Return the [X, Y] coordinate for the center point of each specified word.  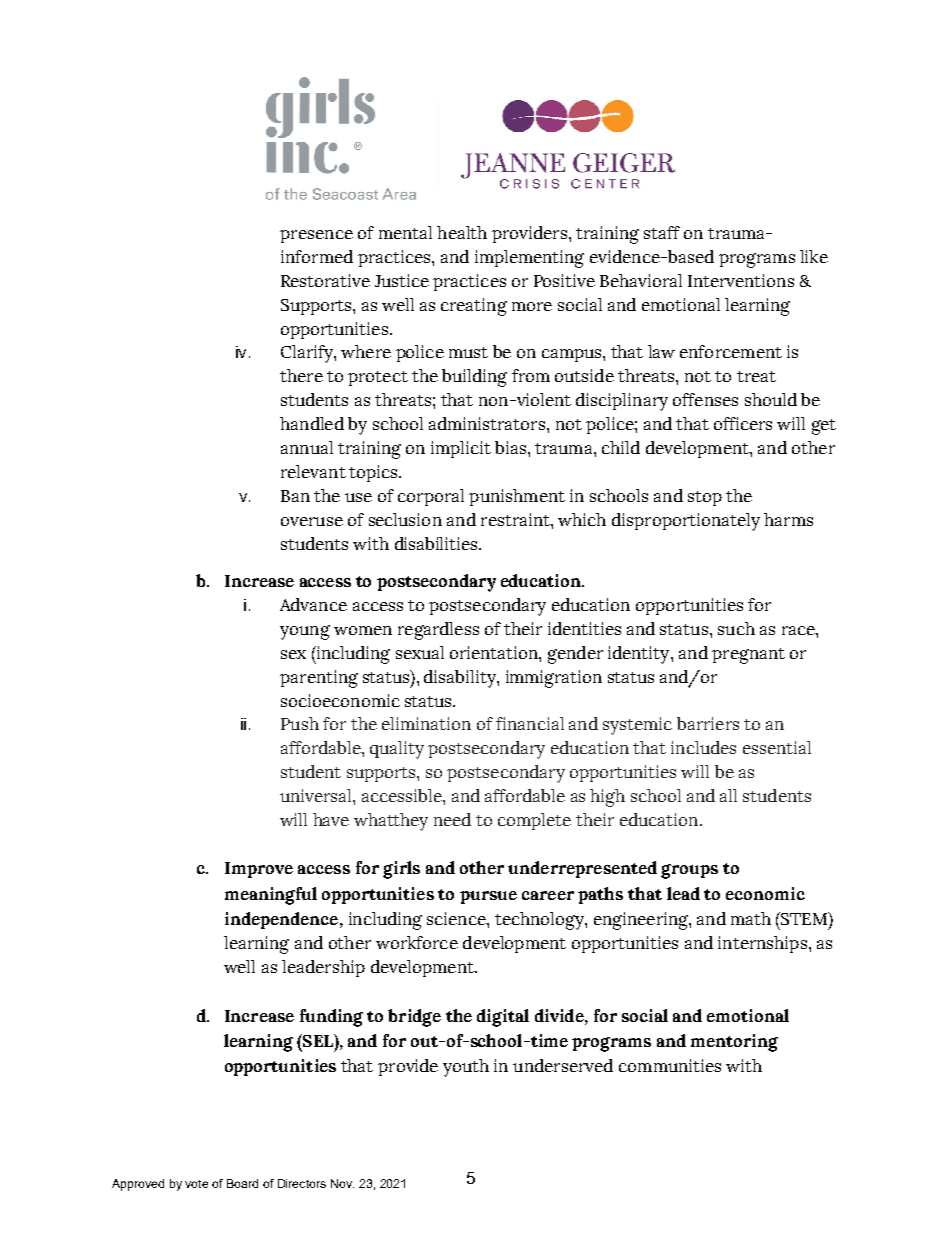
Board [242, 1183]
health [462, 232]
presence [316, 236]
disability [461, 679]
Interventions [741, 280]
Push [300, 723]
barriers [708, 723]
